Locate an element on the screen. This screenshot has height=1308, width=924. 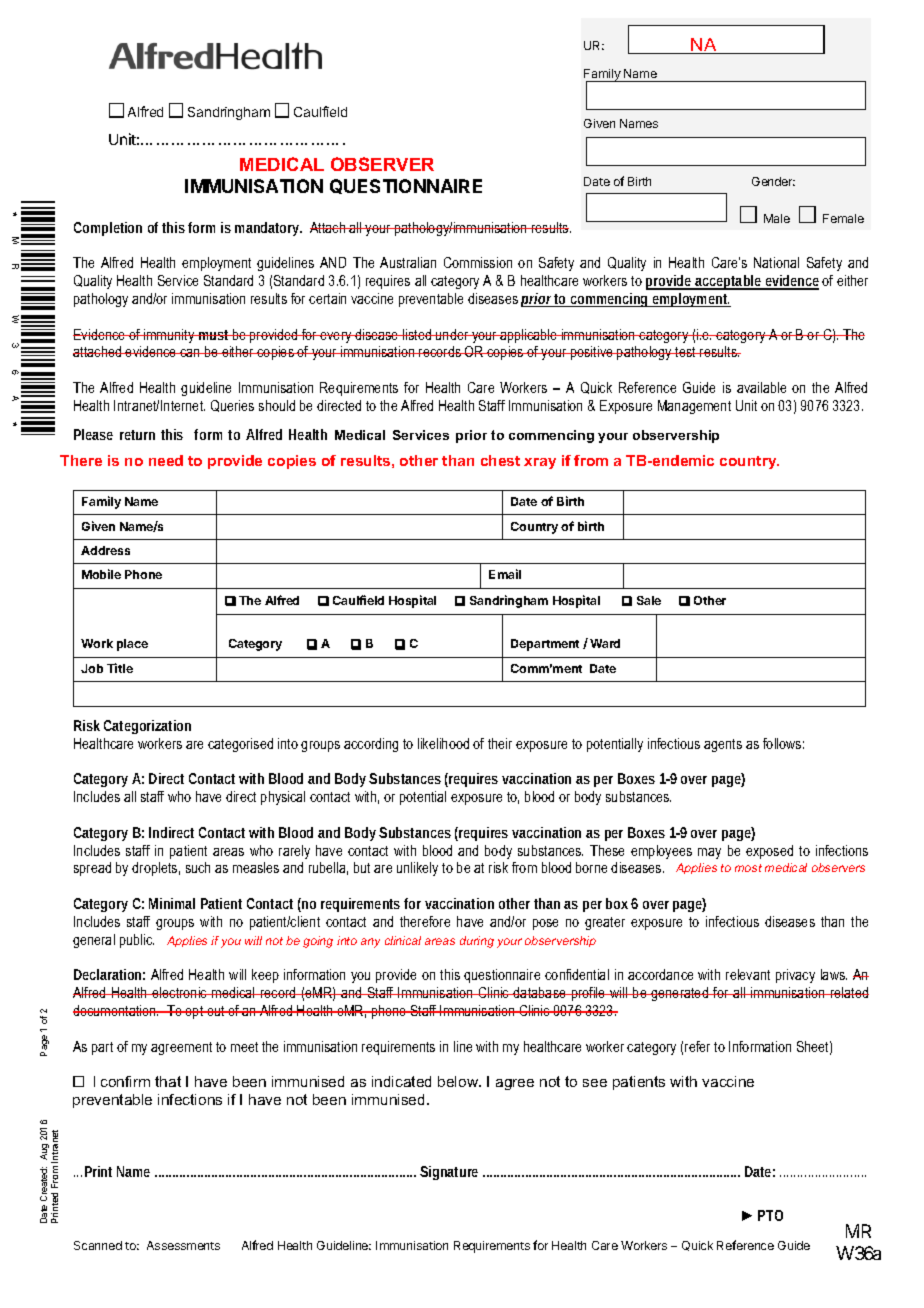
Scanned is located at coordinates (98, 1245).
